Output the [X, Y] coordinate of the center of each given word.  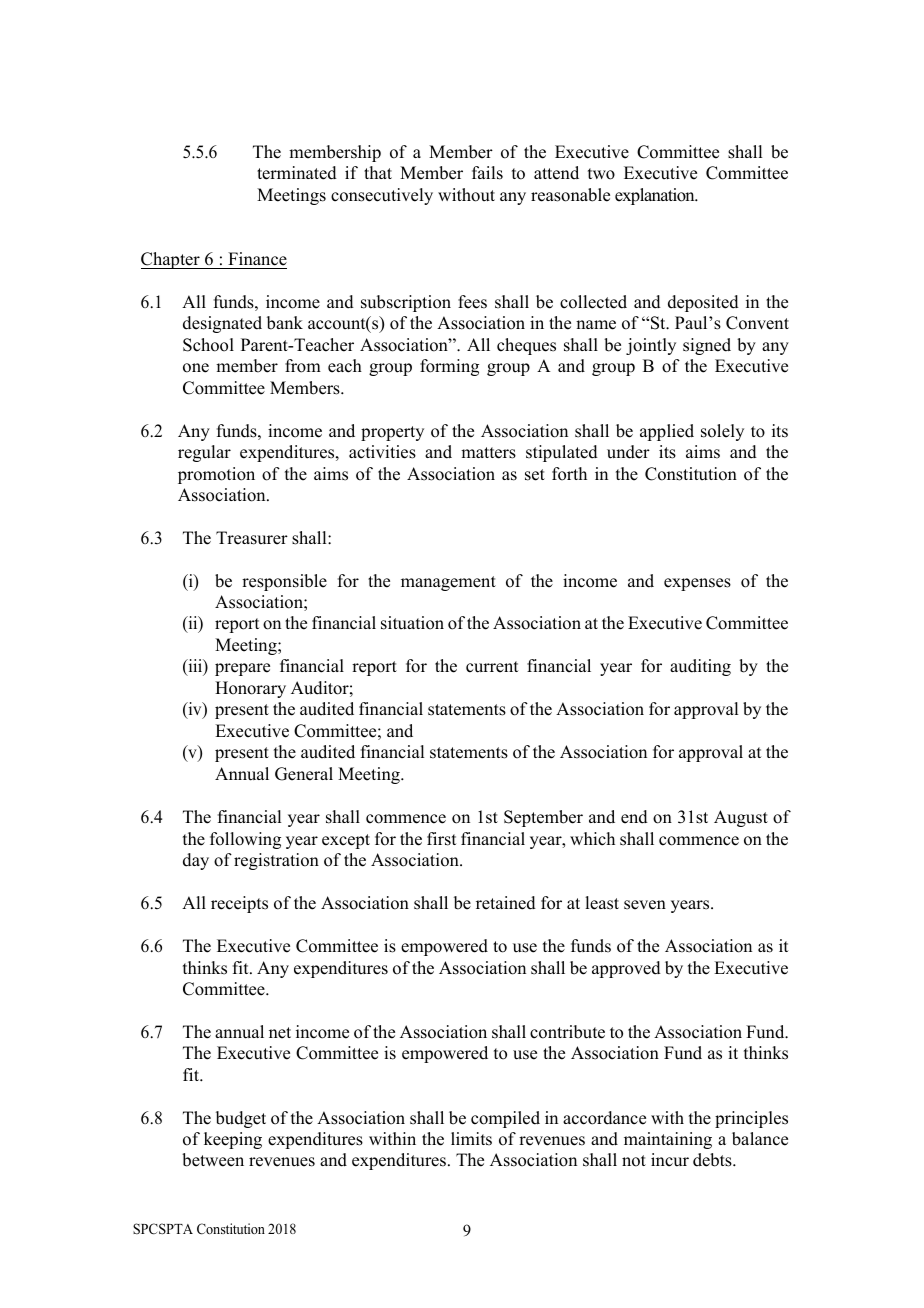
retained [506, 903]
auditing [700, 667]
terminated [297, 173]
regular [204, 453]
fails [487, 173]
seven [645, 905]
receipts [239, 904]
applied [667, 432]
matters [488, 453]
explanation [656, 196]
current [492, 667]
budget [241, 1119]
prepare [242, 669]
